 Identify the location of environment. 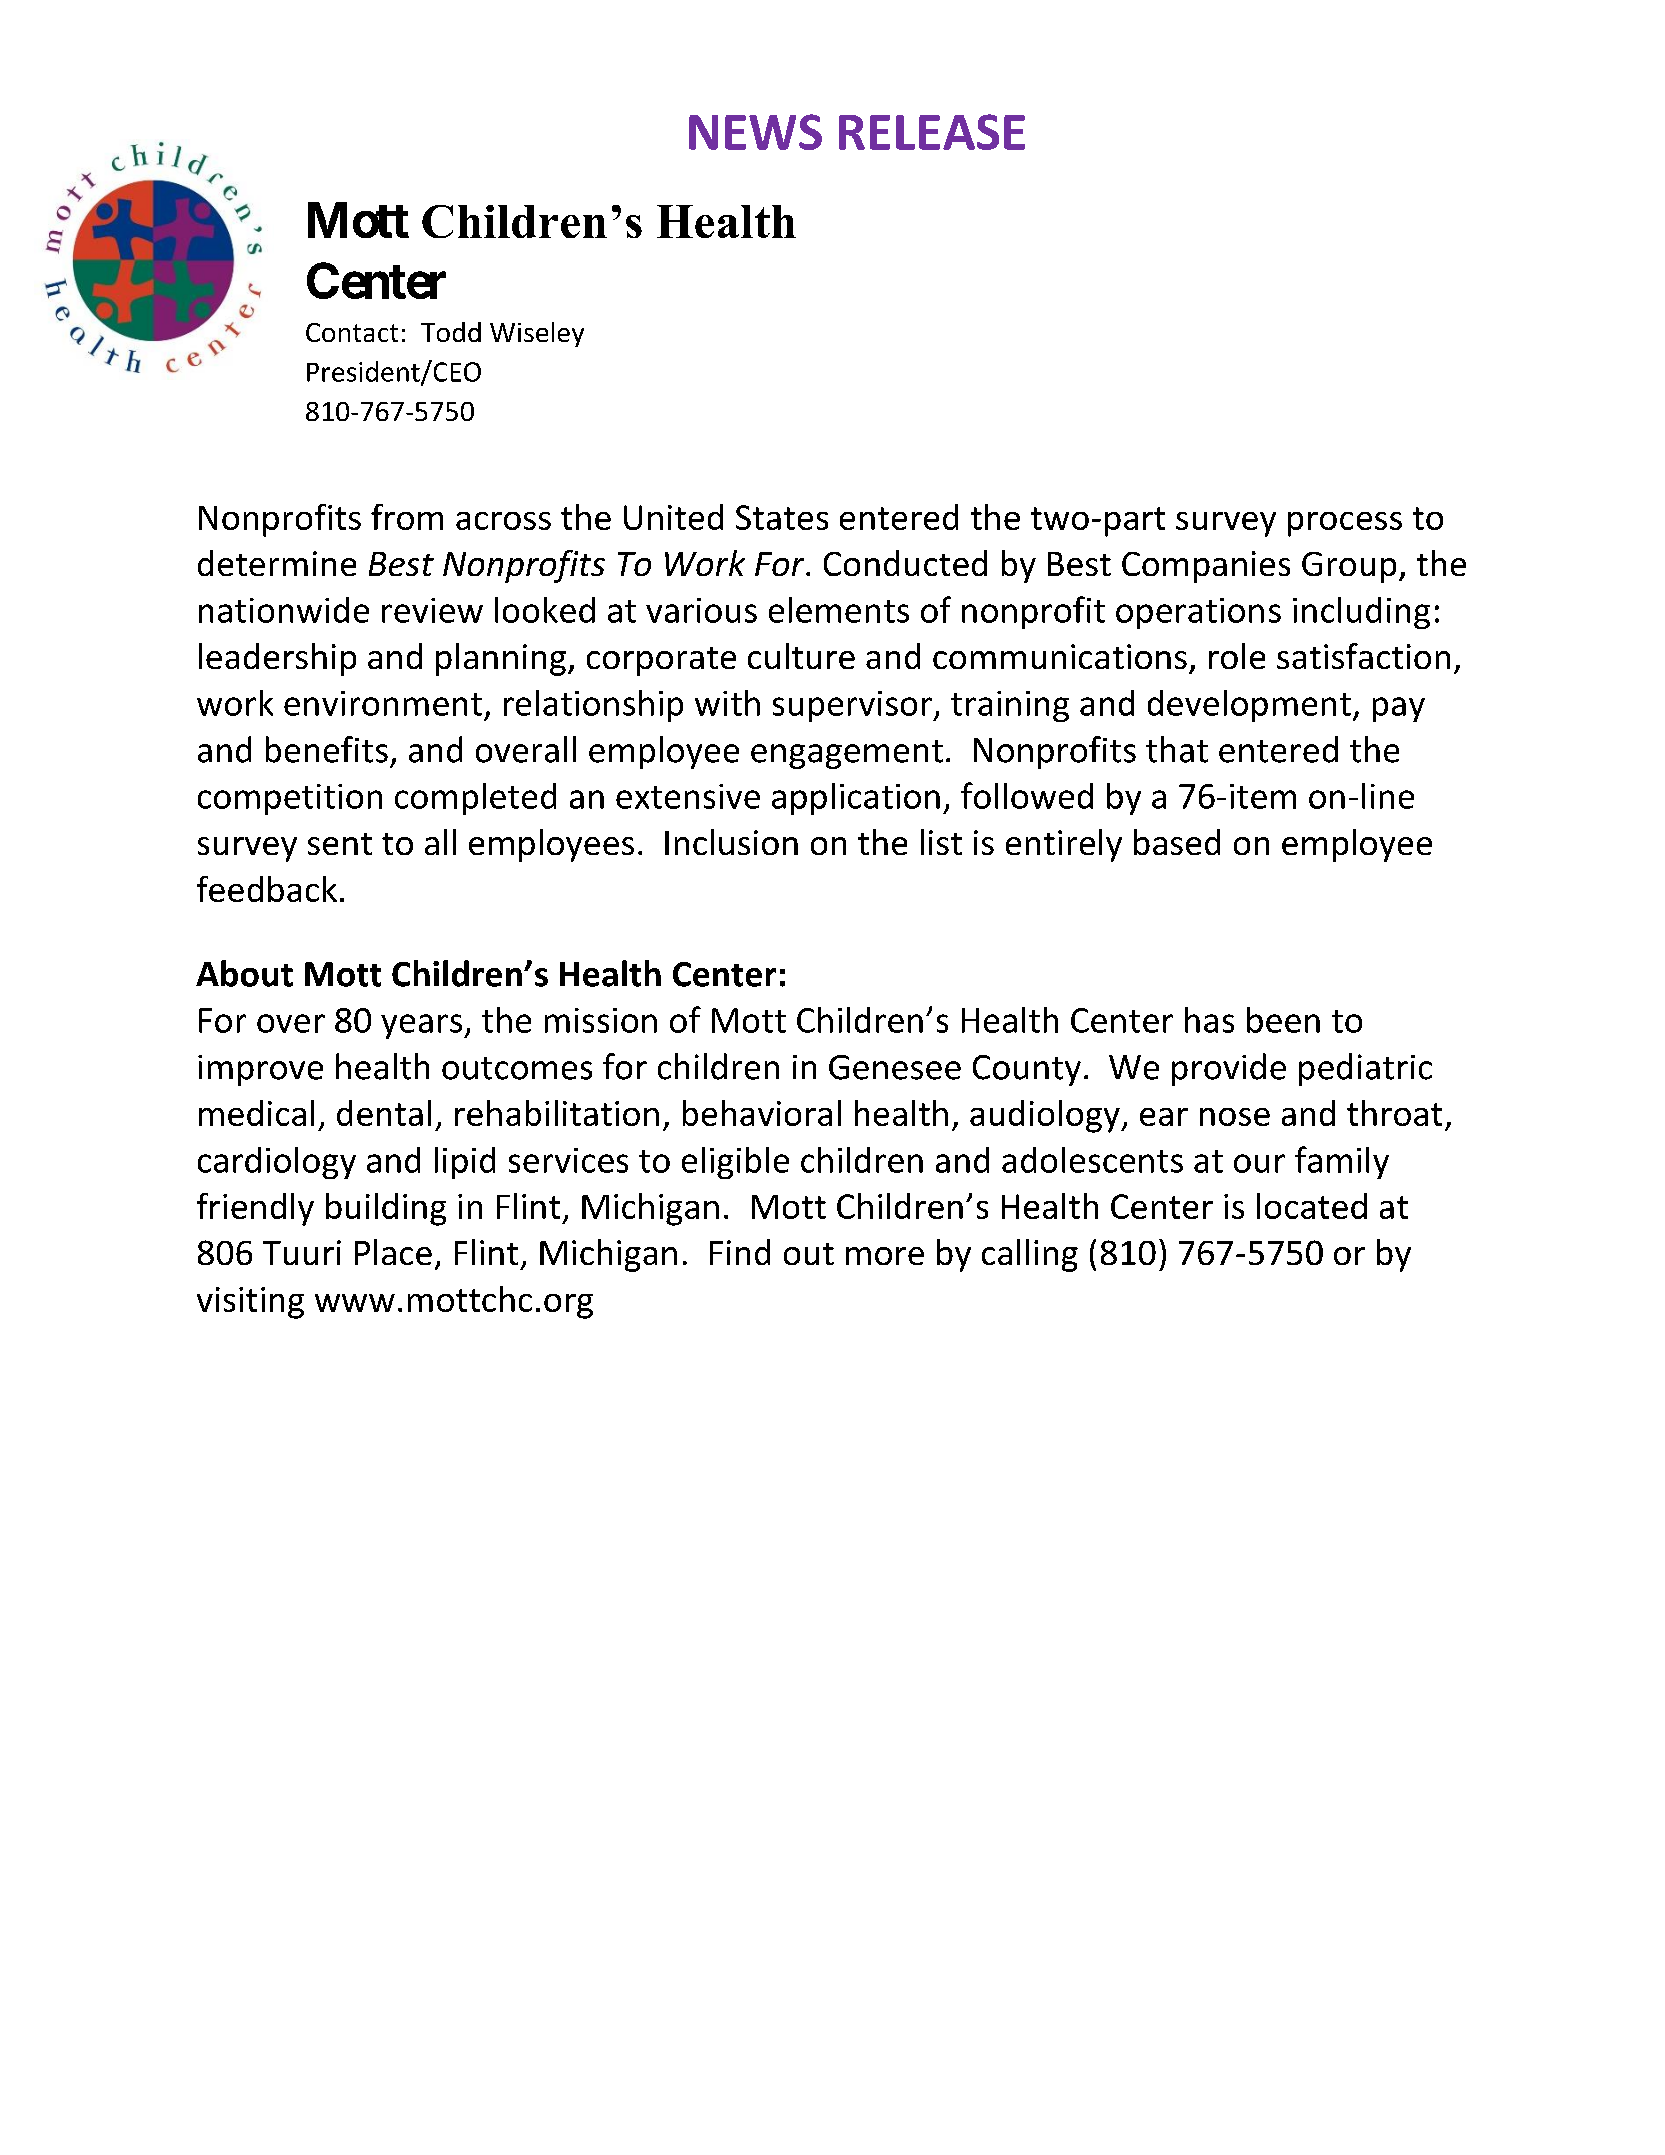
(383, 703).
